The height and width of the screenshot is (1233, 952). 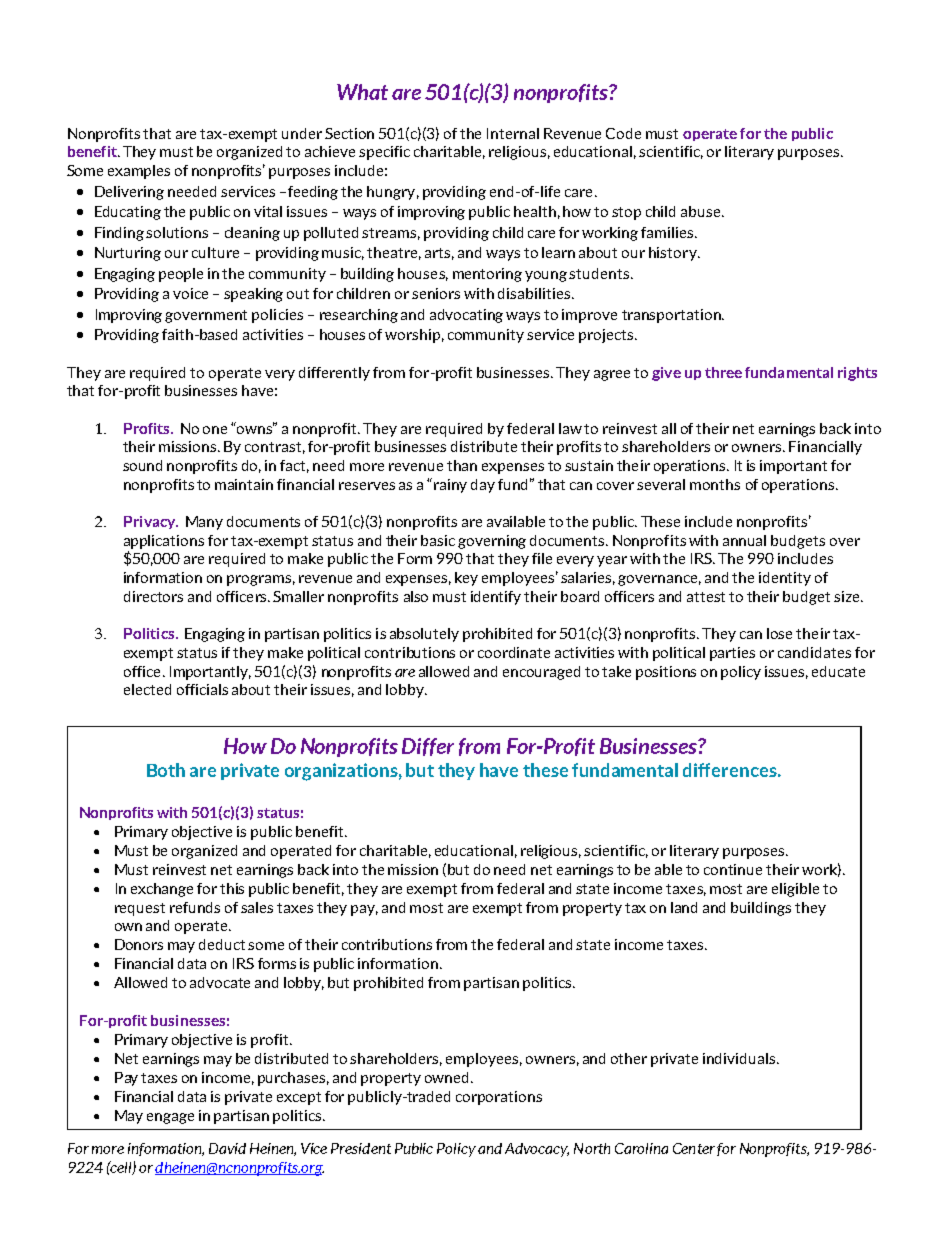 I want to click on under, so click(x=302, y=133).
